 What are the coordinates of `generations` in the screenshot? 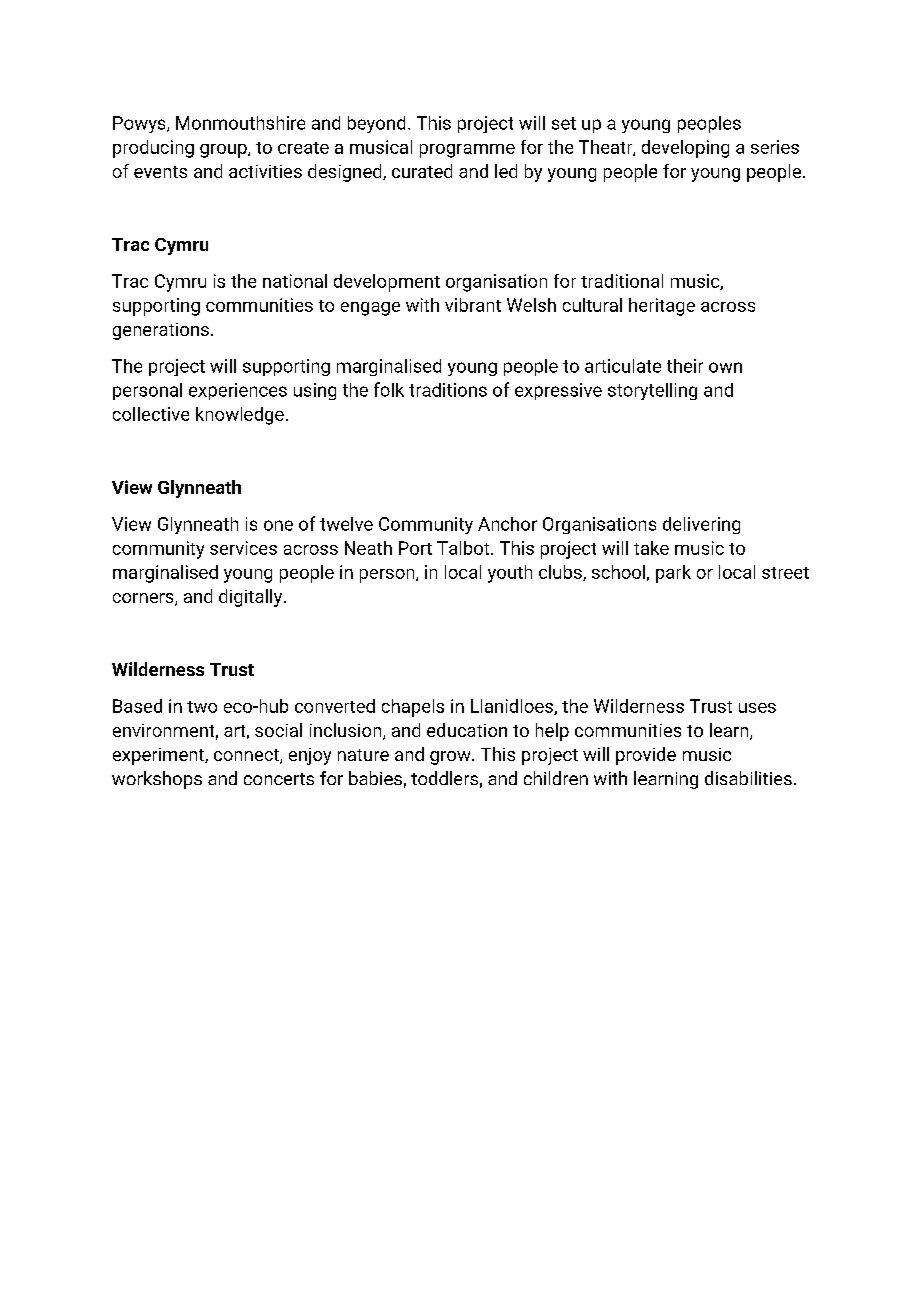 It's located at (161, 331).
